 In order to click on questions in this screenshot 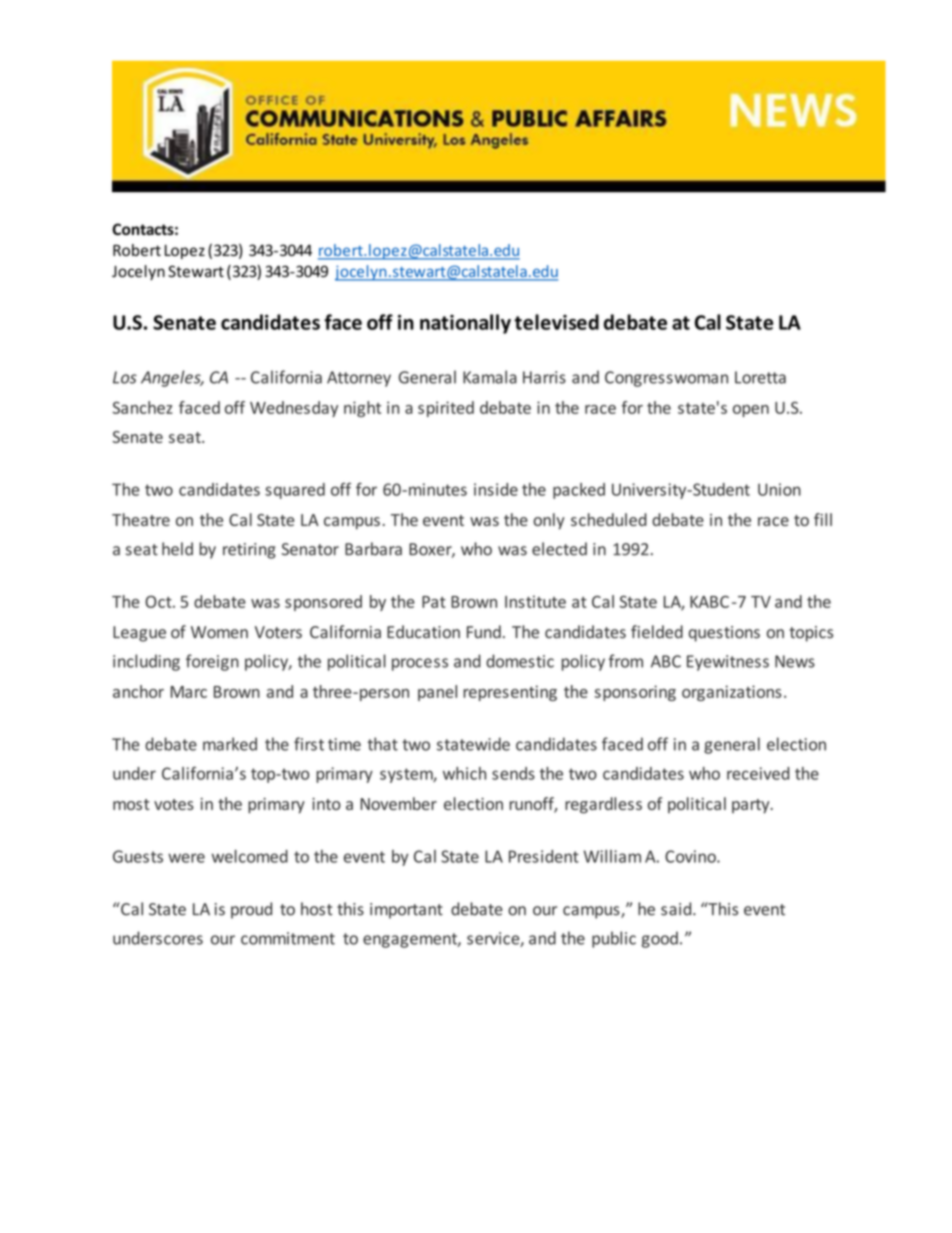, I will do `click(724, 634)`.
